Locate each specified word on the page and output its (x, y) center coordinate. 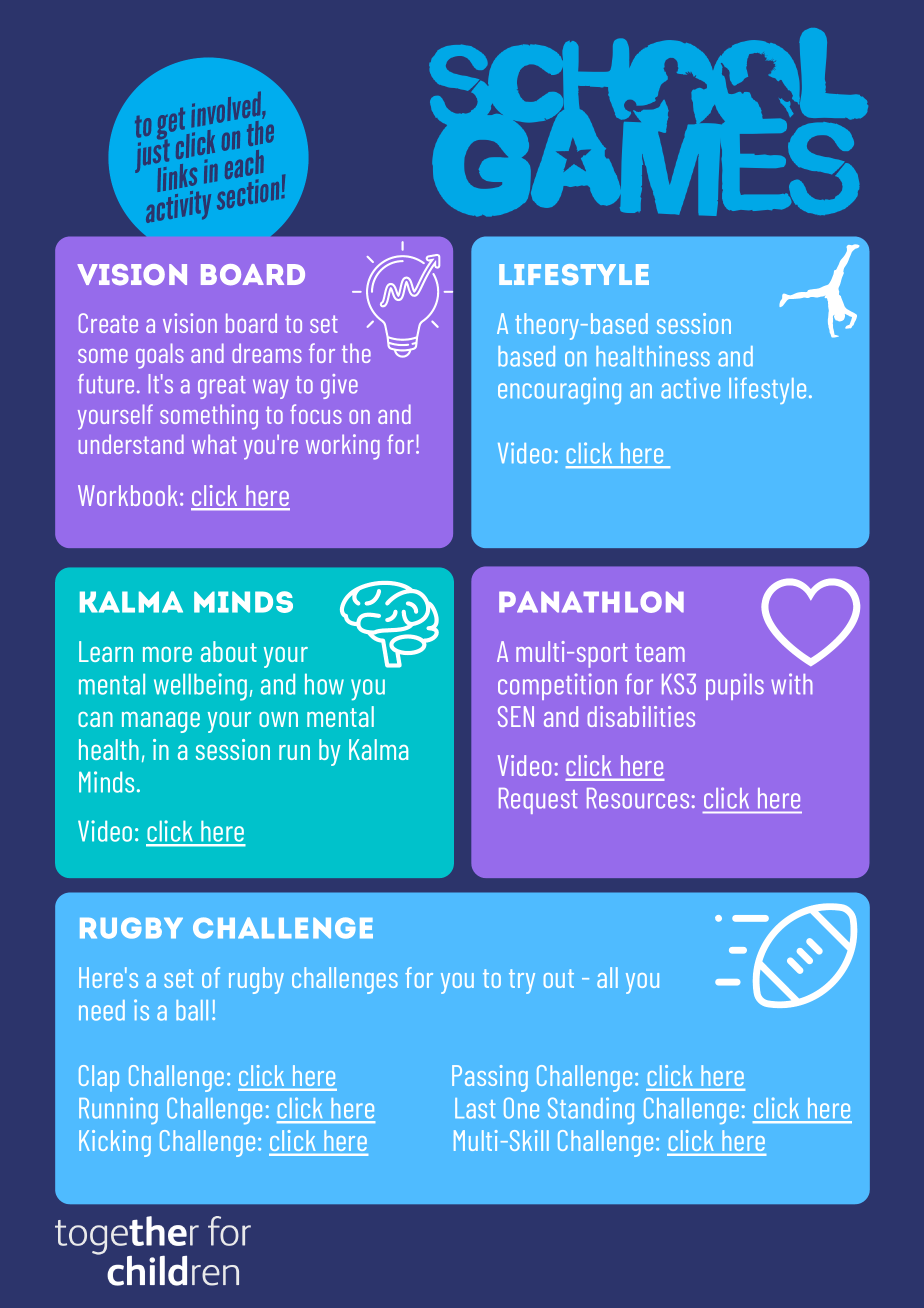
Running (118, 1110)
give (339, 386)
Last (475, 1108)
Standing (591, 1110)
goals (160, 356)
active (690, 388)
